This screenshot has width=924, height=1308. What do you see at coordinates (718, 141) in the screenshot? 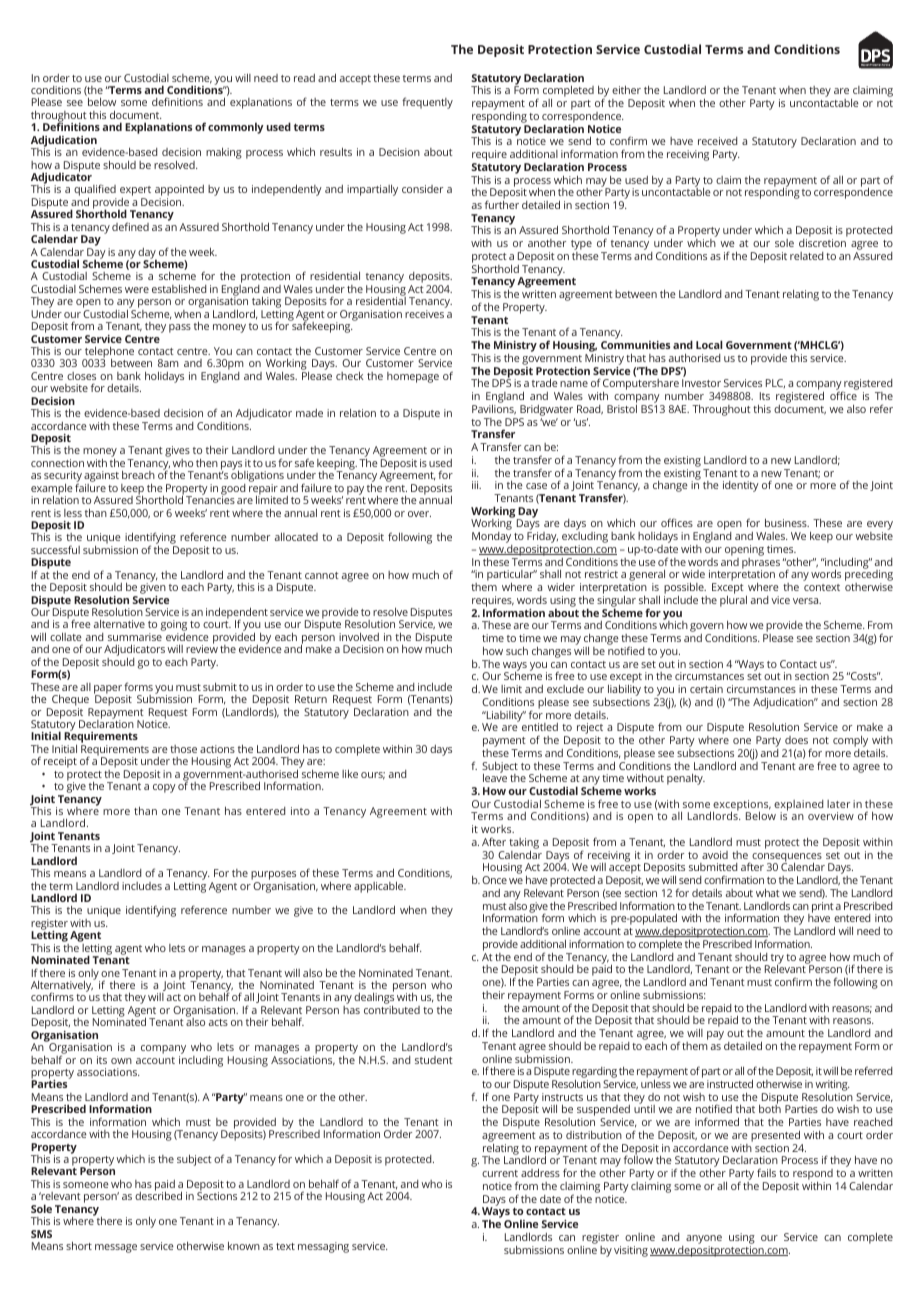
I see `received` at bounding box center [718, 141].
